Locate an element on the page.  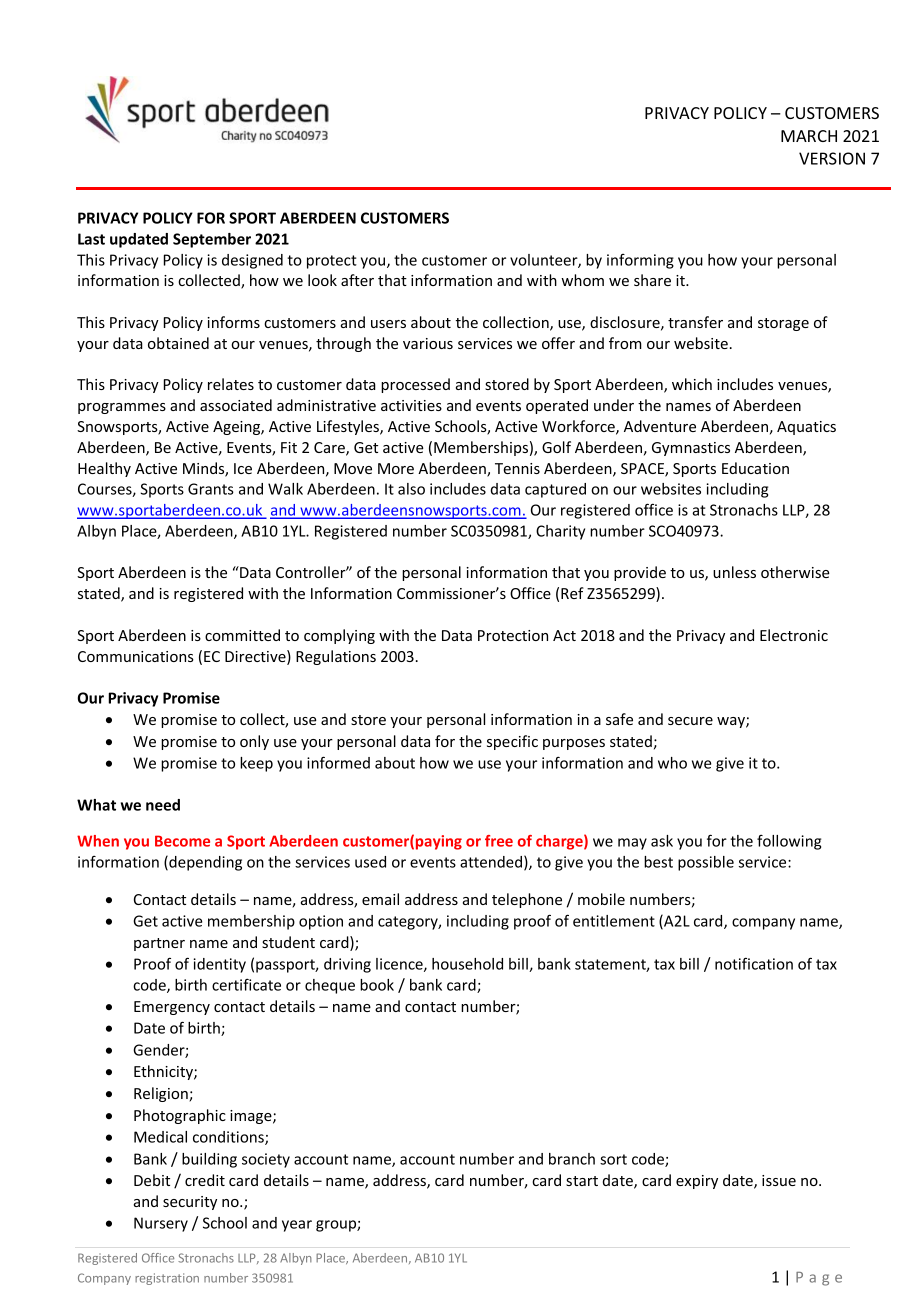
after is located at coordinates (357, 280).
